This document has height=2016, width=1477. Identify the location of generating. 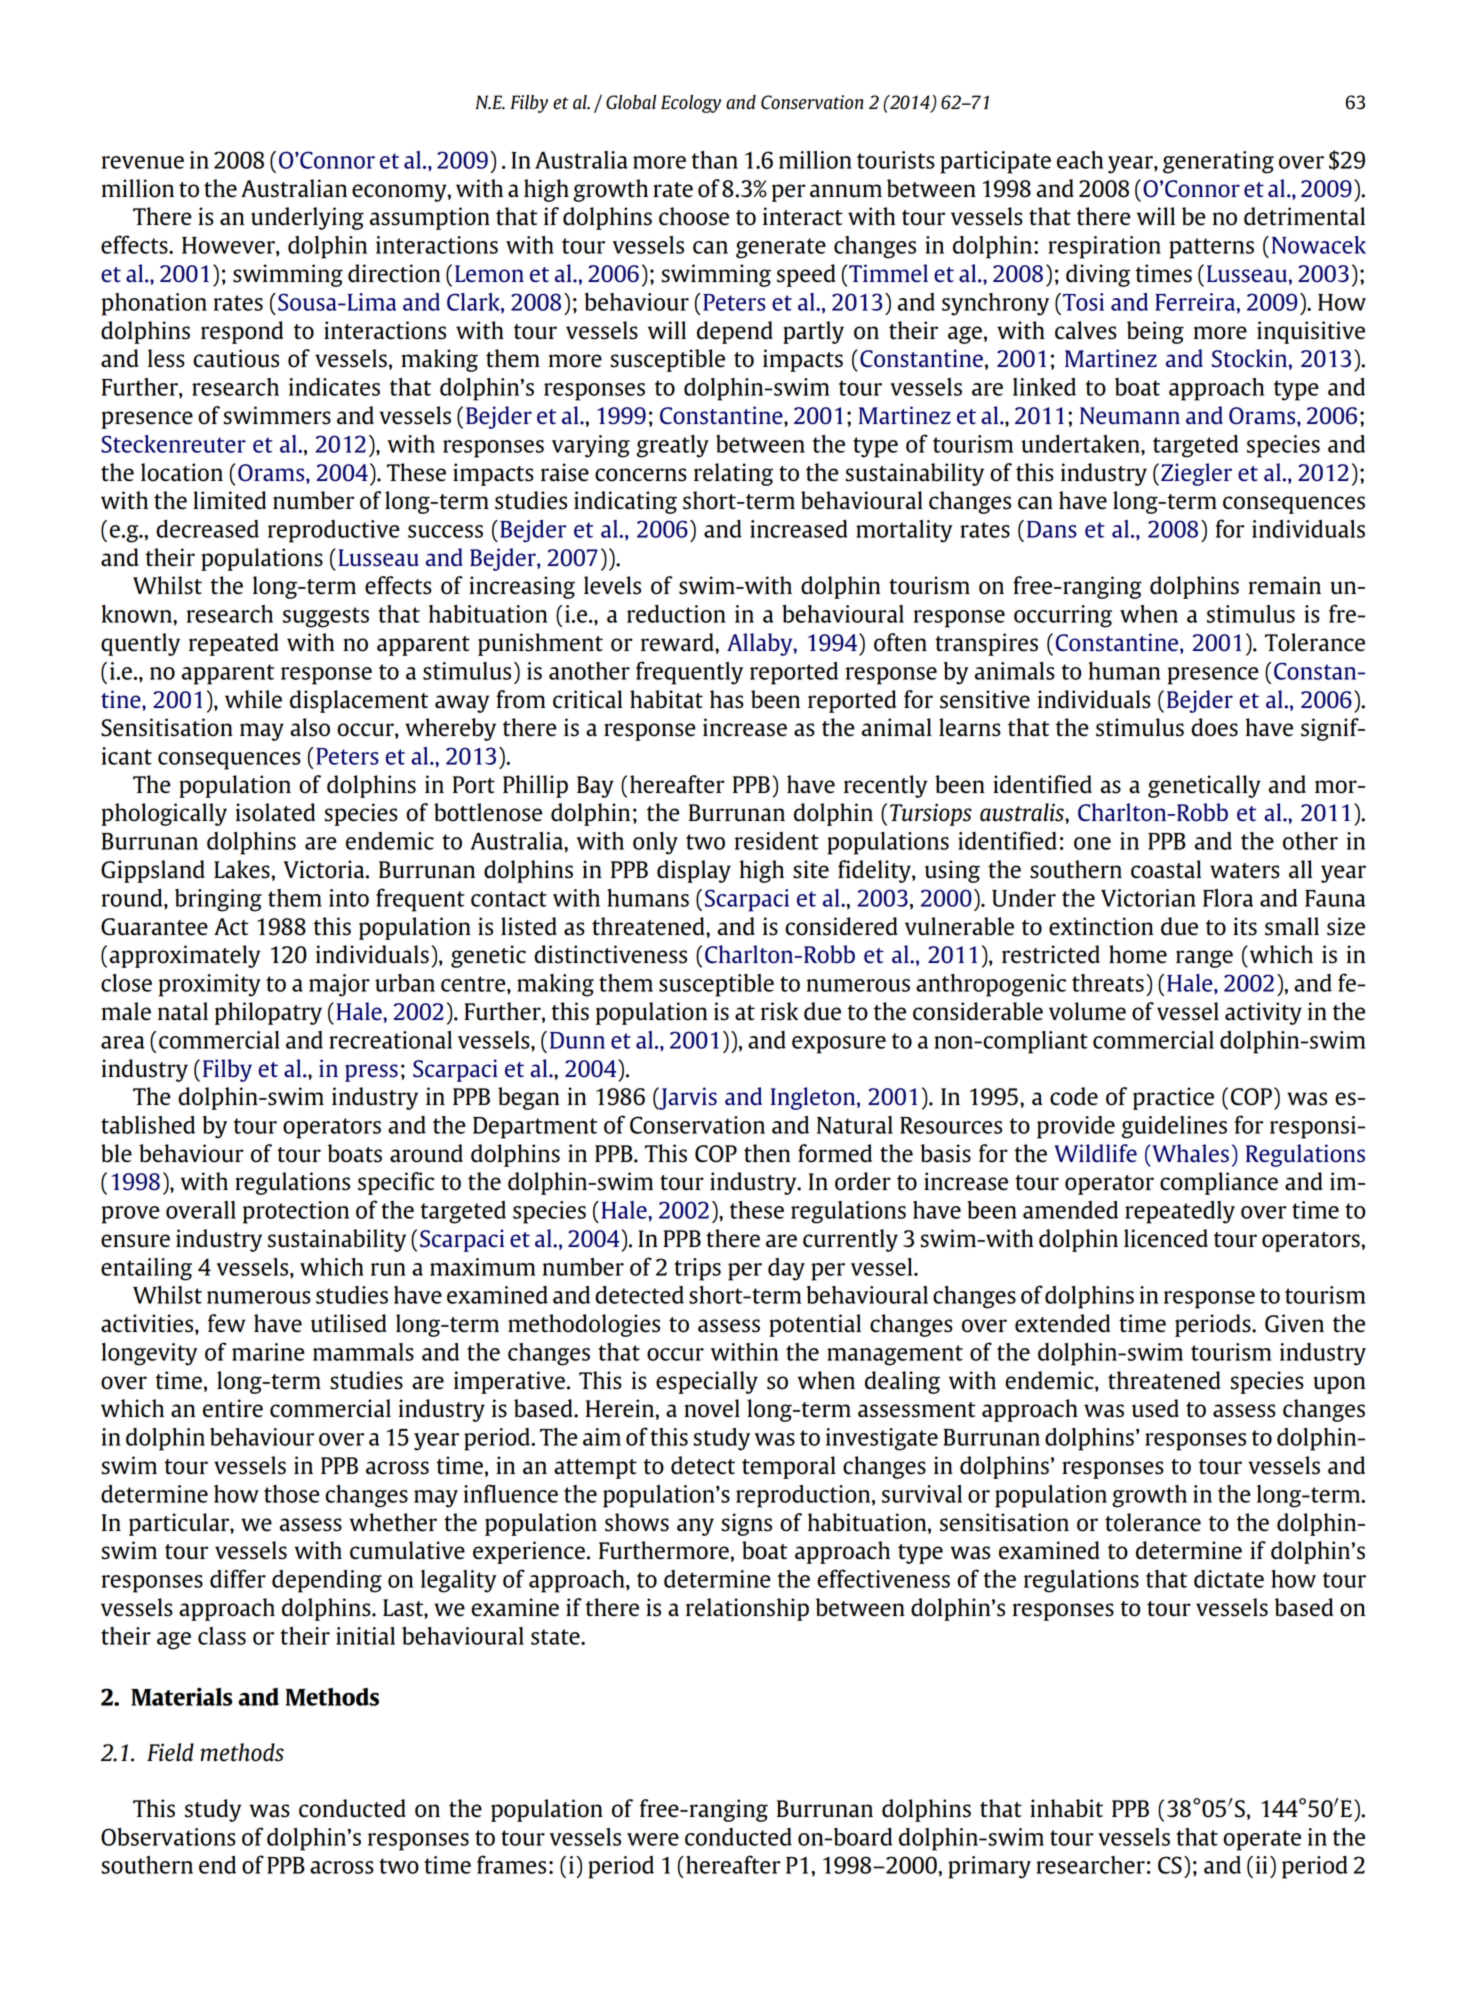
(1218, 162).
